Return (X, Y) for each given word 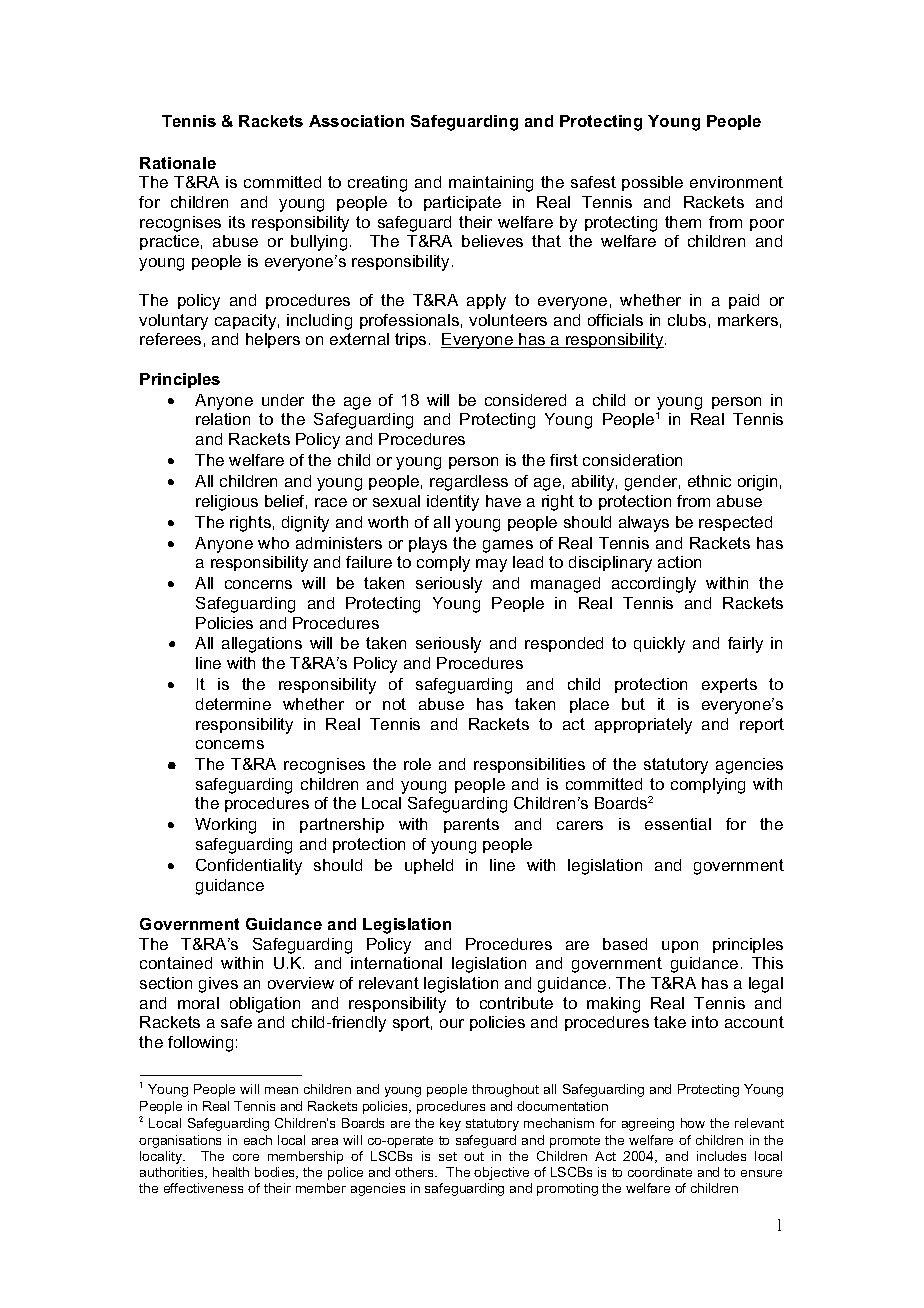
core (246, 1157)
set (448, 1156)
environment (736, 182)
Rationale (178, 163)
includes (721, 1156)
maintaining (491, 184)
